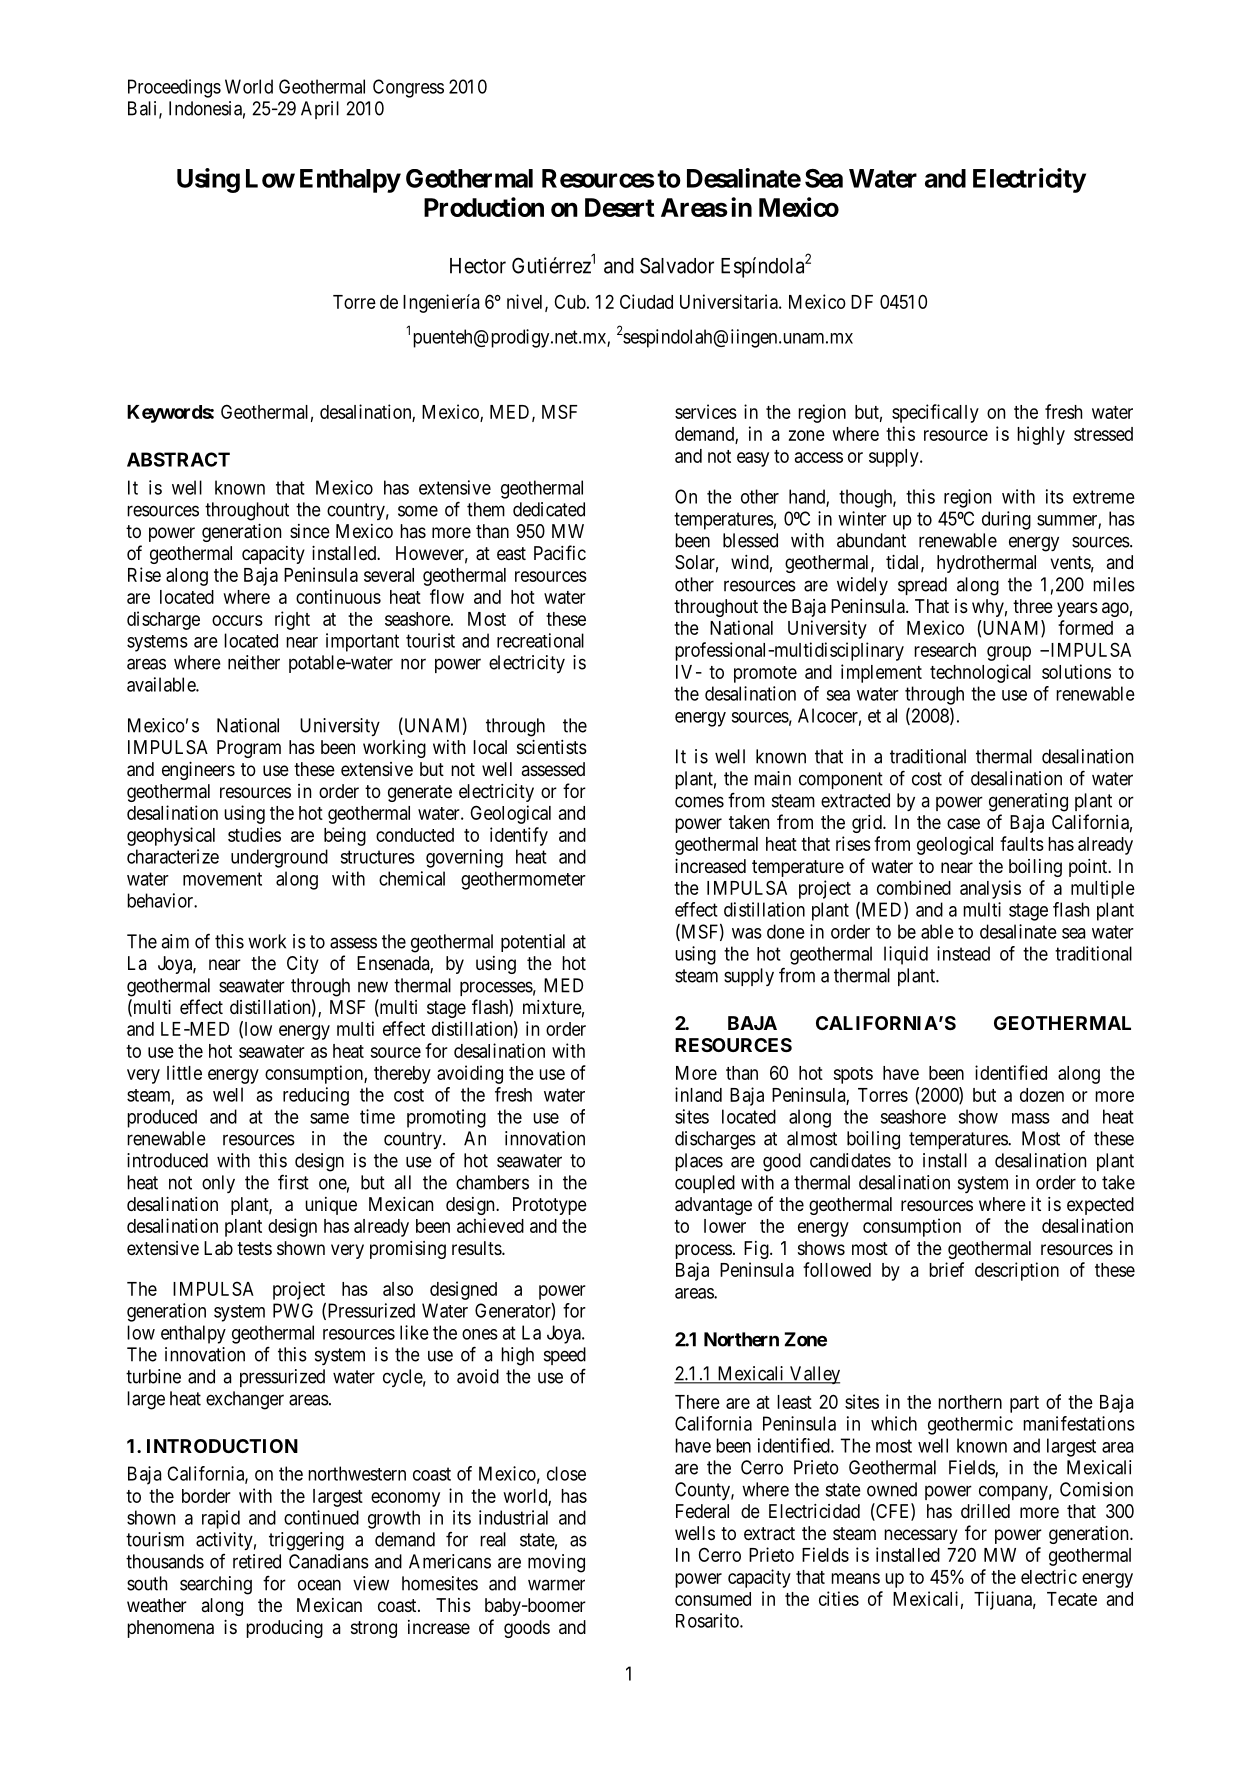  I want to click on faults, so click(1022, 843).
